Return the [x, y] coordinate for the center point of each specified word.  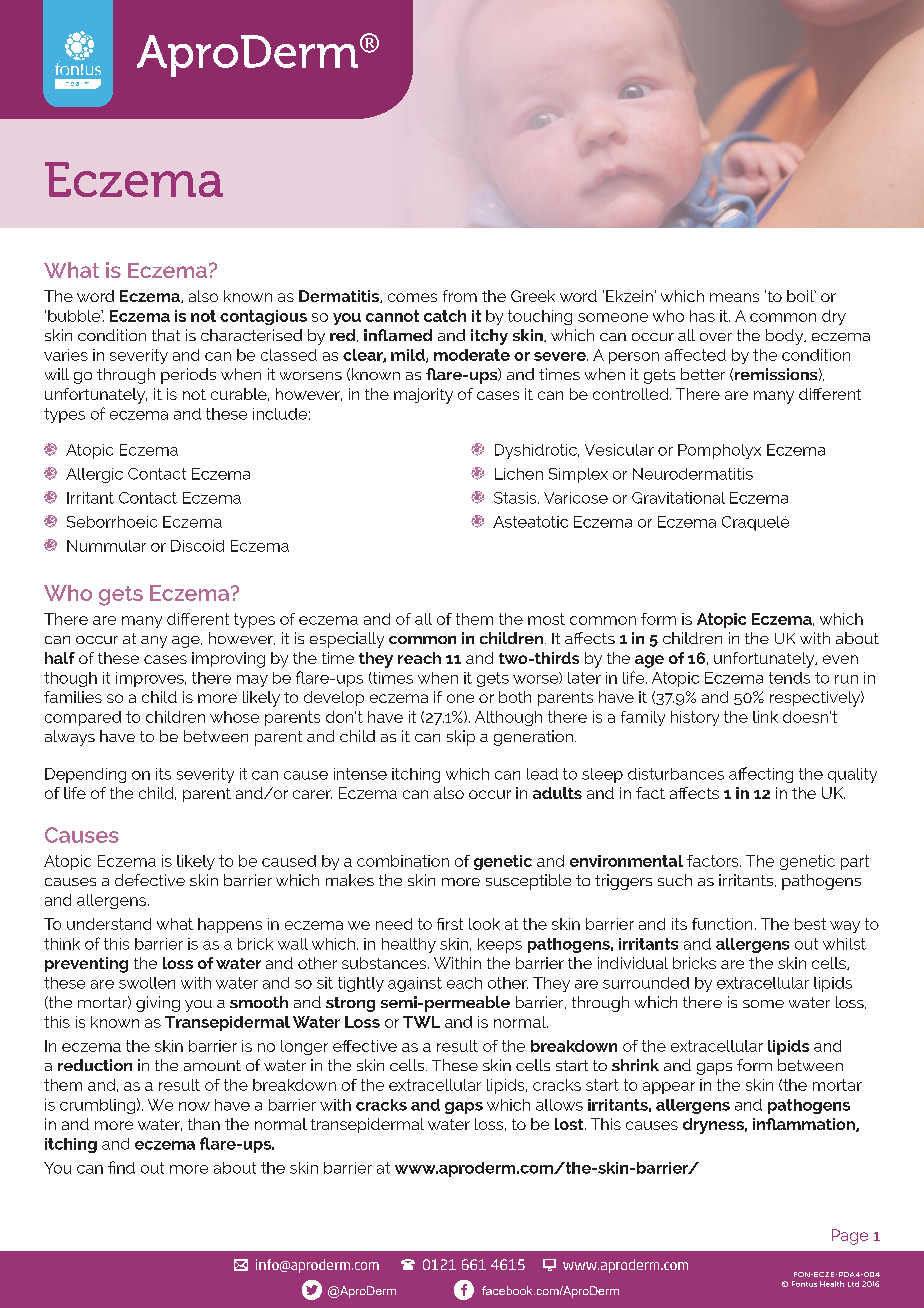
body [786, 337]
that [166, 335]
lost [570, 1124]
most [546, 619]
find [121, 1167]
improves [151, 679]
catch [445, 316]
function [722, 924]
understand [109, 924]
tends [789, 678]
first [450, 924]
